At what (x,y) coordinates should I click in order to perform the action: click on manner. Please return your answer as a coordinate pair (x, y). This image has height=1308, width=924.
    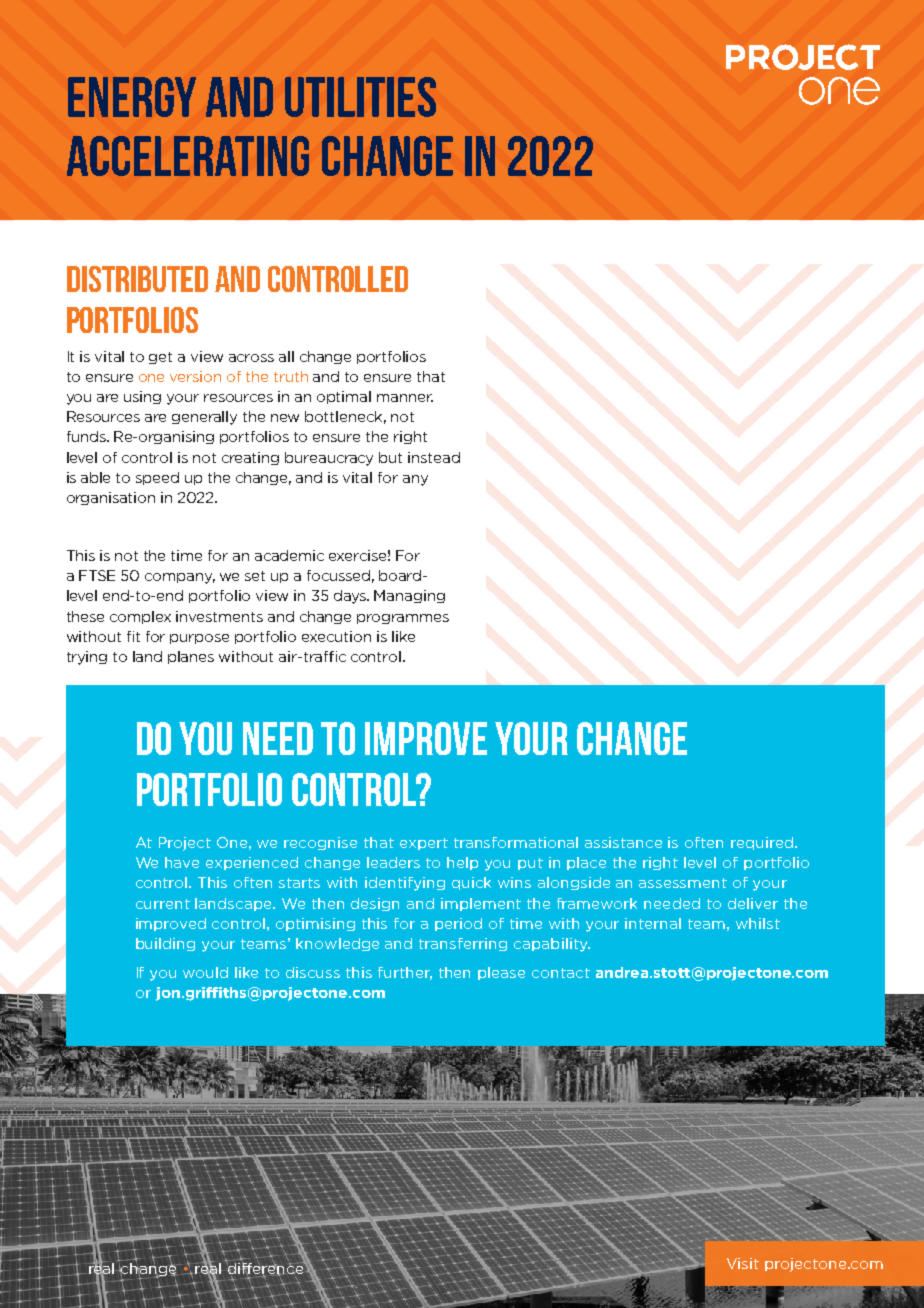
    Looking at the image, I should click on (405, 398).
